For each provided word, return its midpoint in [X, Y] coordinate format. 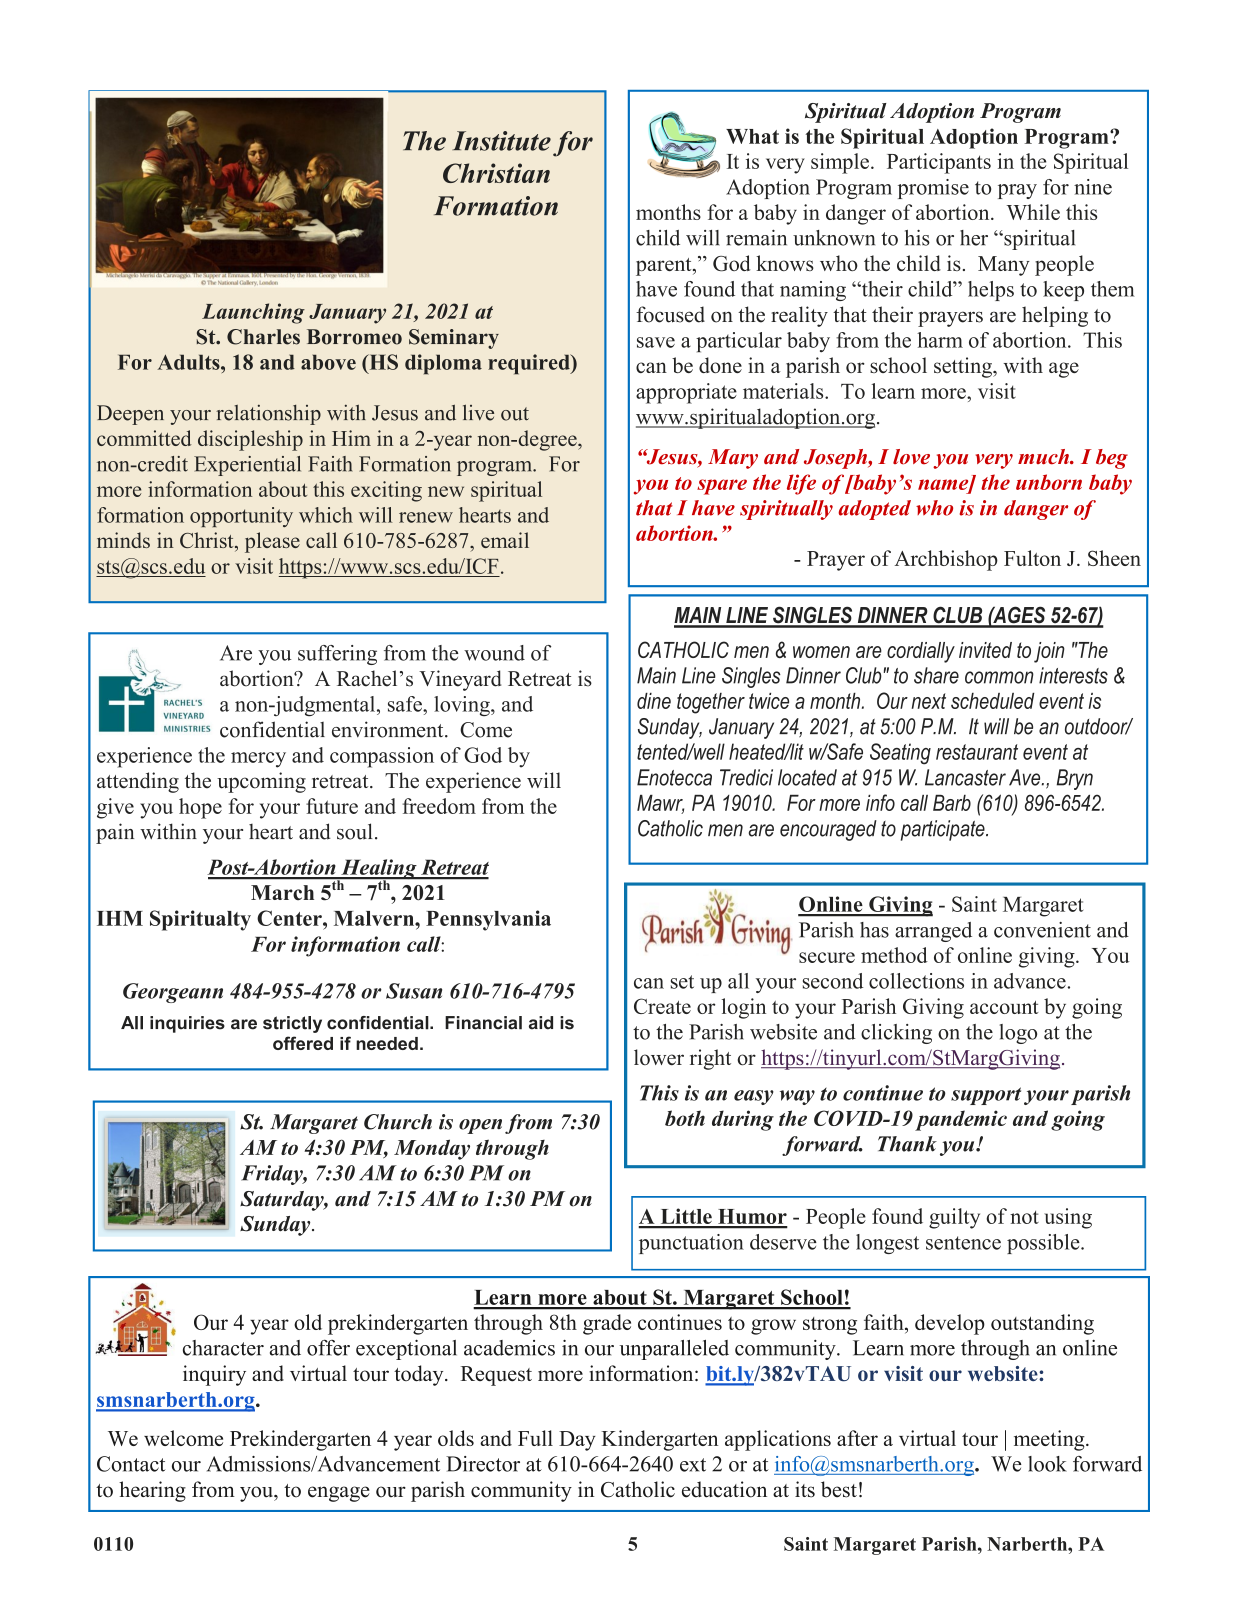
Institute [502, 141]
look [1047, 1464]
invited [985, 650]
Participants [939, 163]
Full [535, 1438]
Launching [253, 313]
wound [494, 653]
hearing [152, 1491]
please [272, 542]
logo [1018, 1034]
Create [662, 1006]
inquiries [187, 1024]
